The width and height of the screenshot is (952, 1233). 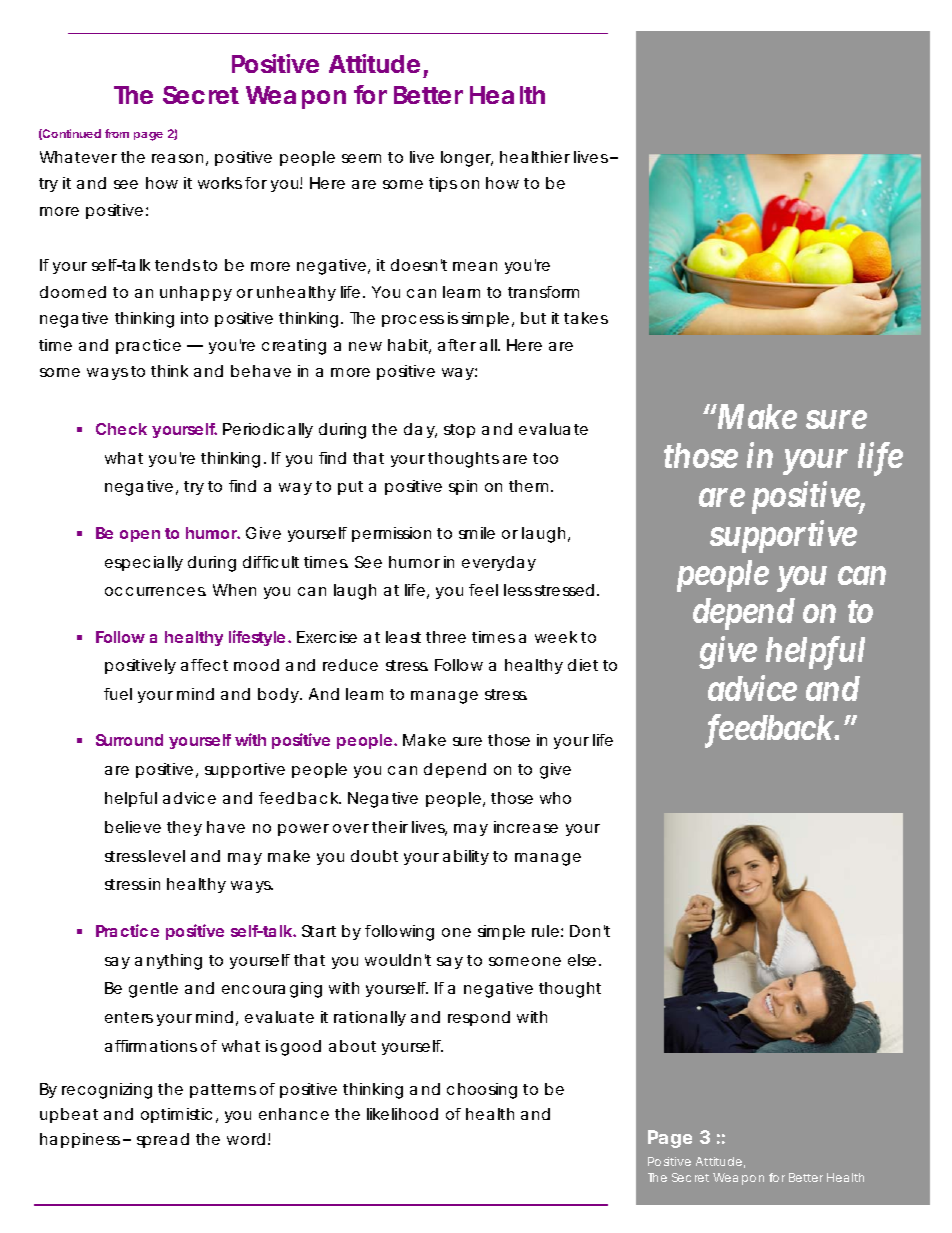 I want to click on believe, so click(x=133, y=827).
